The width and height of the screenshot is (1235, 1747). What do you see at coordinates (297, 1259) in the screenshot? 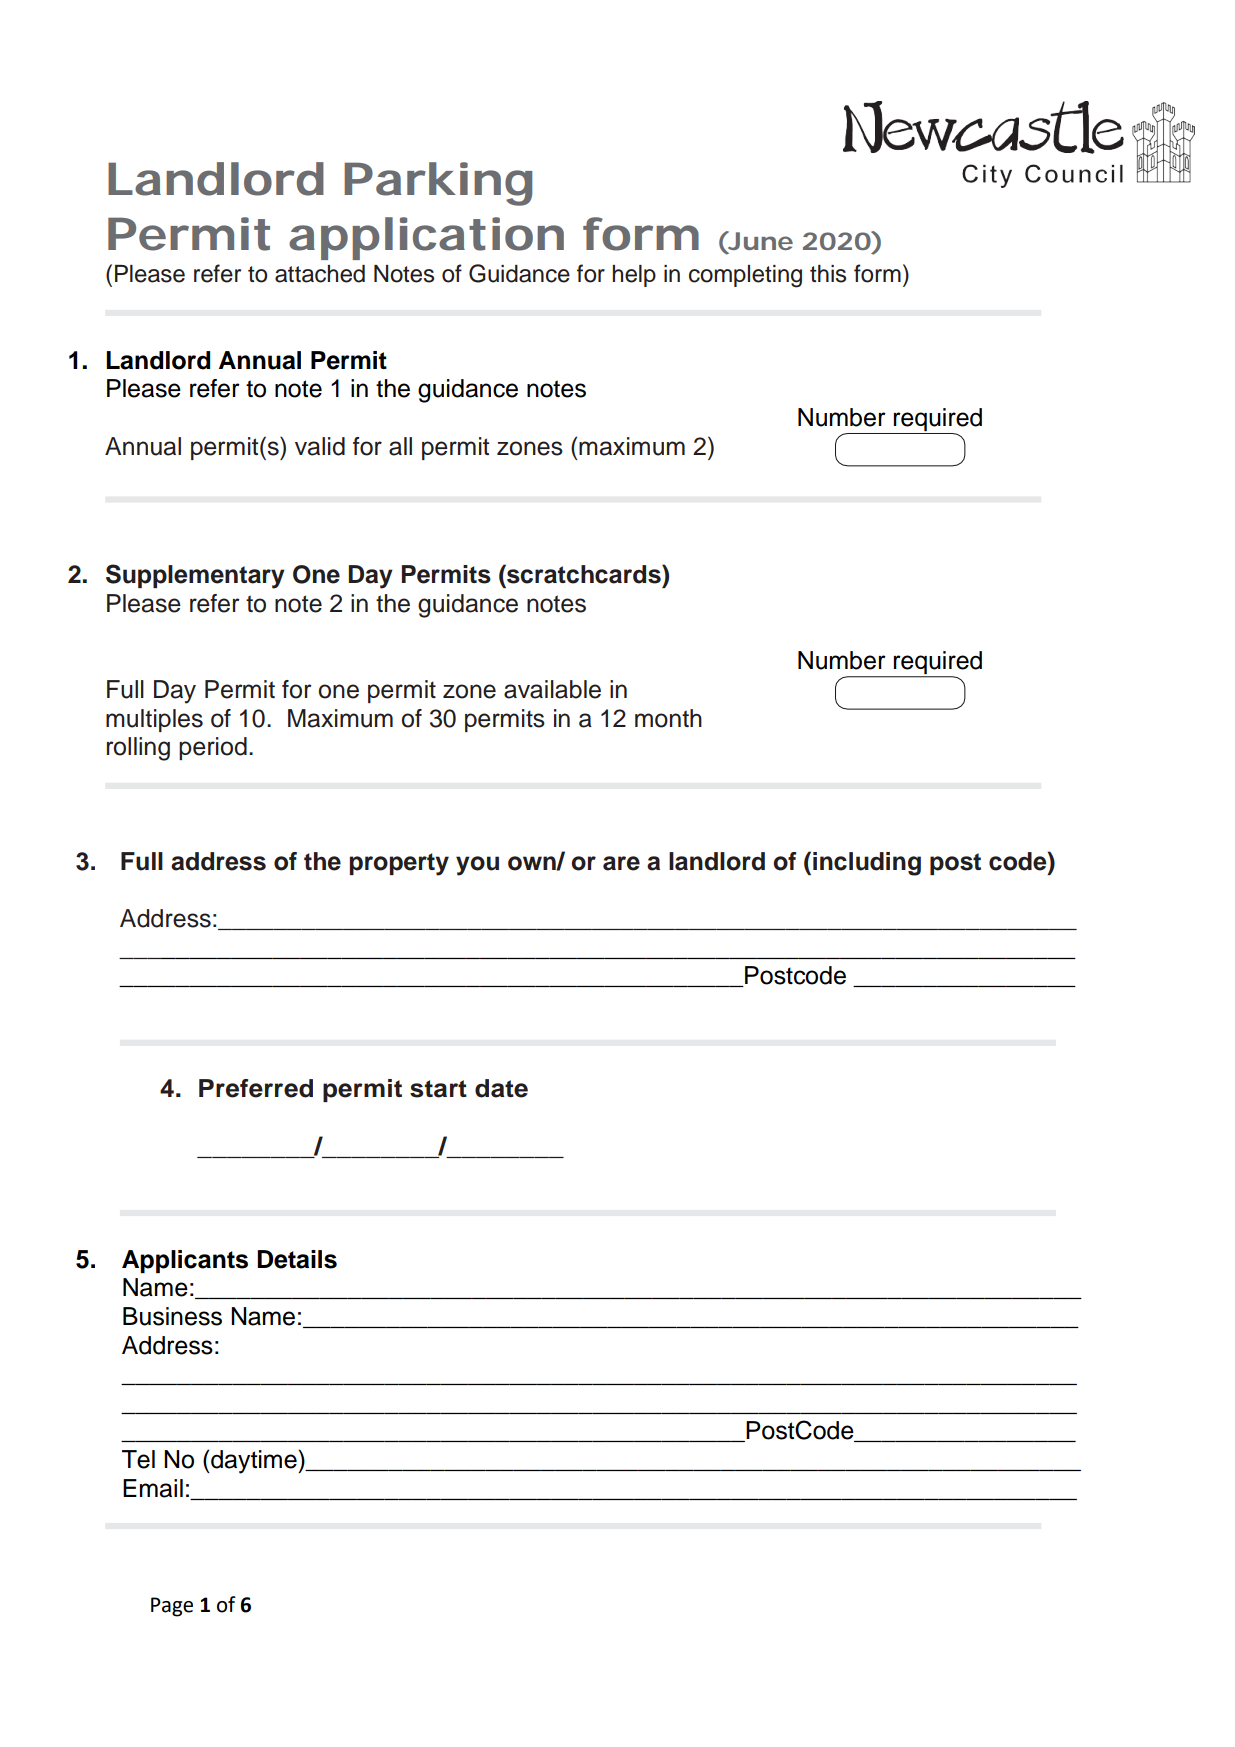
I see `Details` at bounding box center [297, 1259].
